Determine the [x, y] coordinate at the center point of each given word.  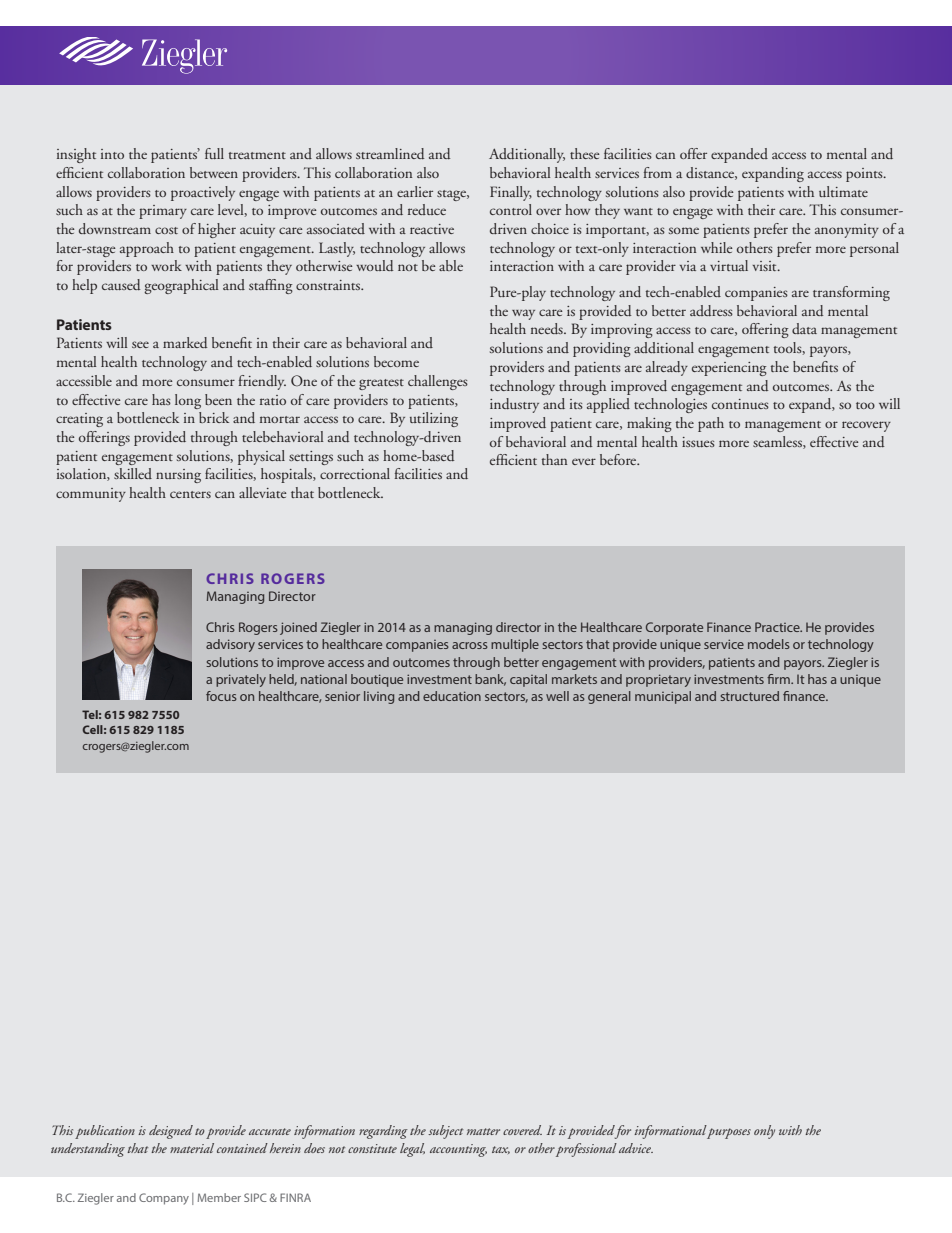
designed [171, 1132]
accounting [458, 1150]
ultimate [843, 191]
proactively [203, 193]
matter [483, 1131]
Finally [511, 193]
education [452, 696]
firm [779, 679]
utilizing [434, 419]
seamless [778, 442]
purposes [729, 1133]
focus [221, 696]
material [192, 1148]
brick [214, 417]
